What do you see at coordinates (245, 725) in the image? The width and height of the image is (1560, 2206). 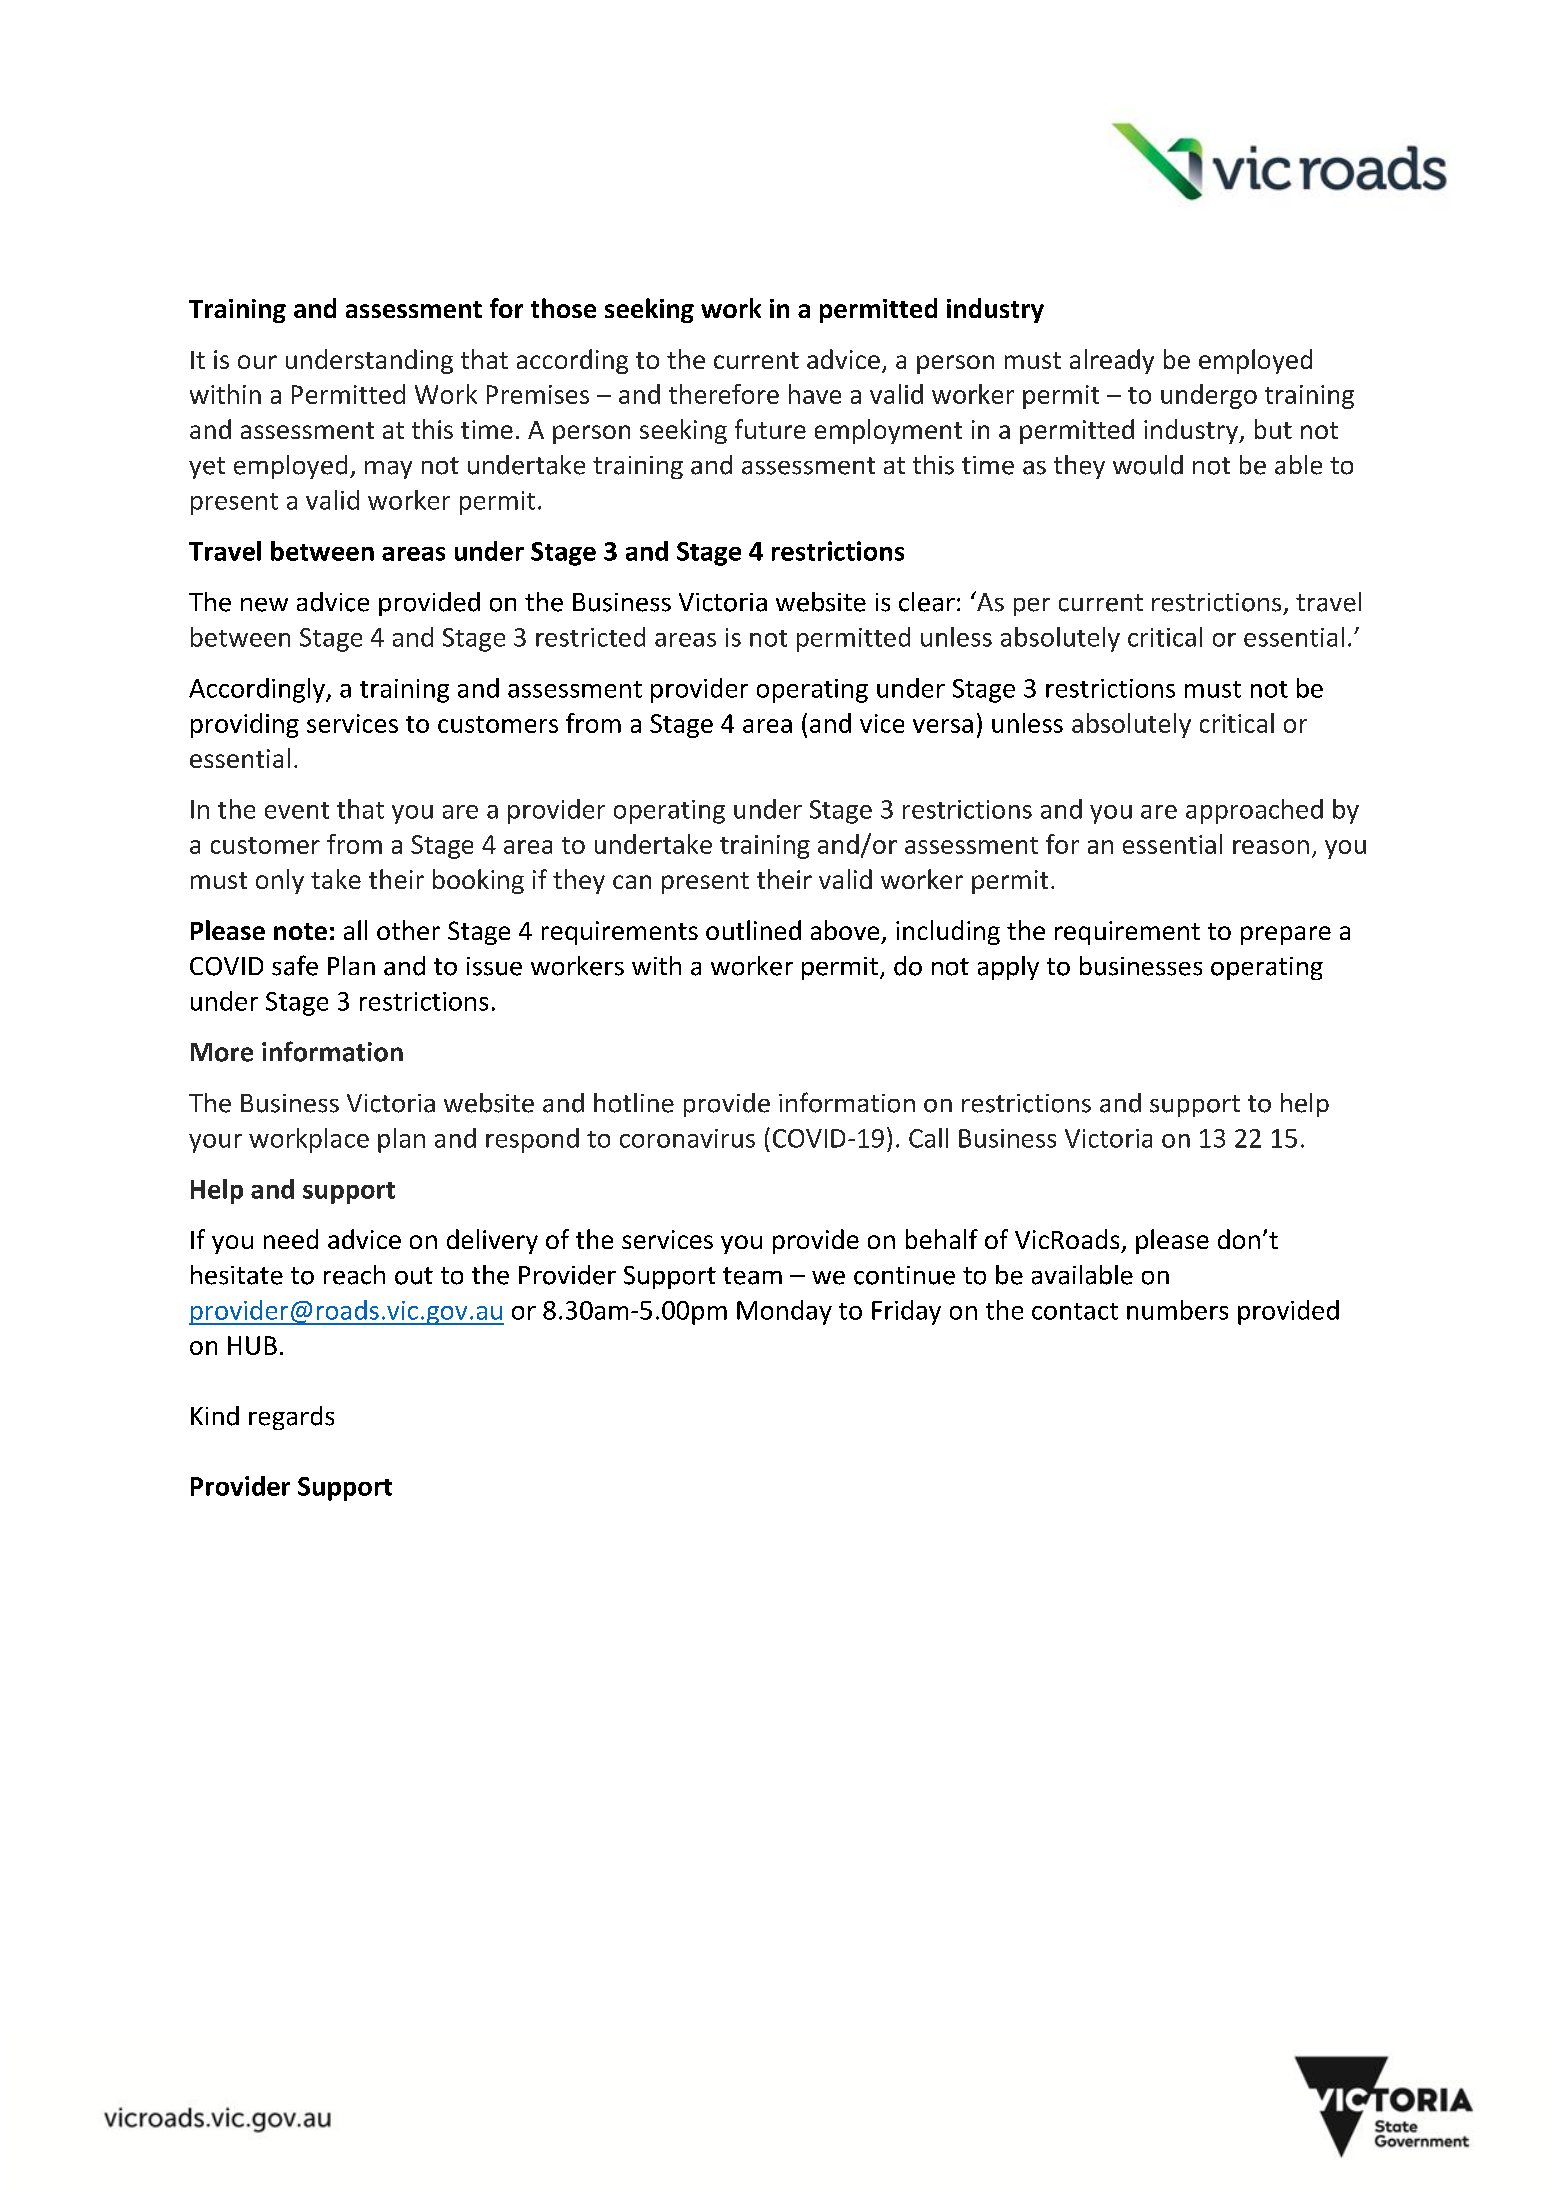 I see `providing` at bounding box center [245, 725].
